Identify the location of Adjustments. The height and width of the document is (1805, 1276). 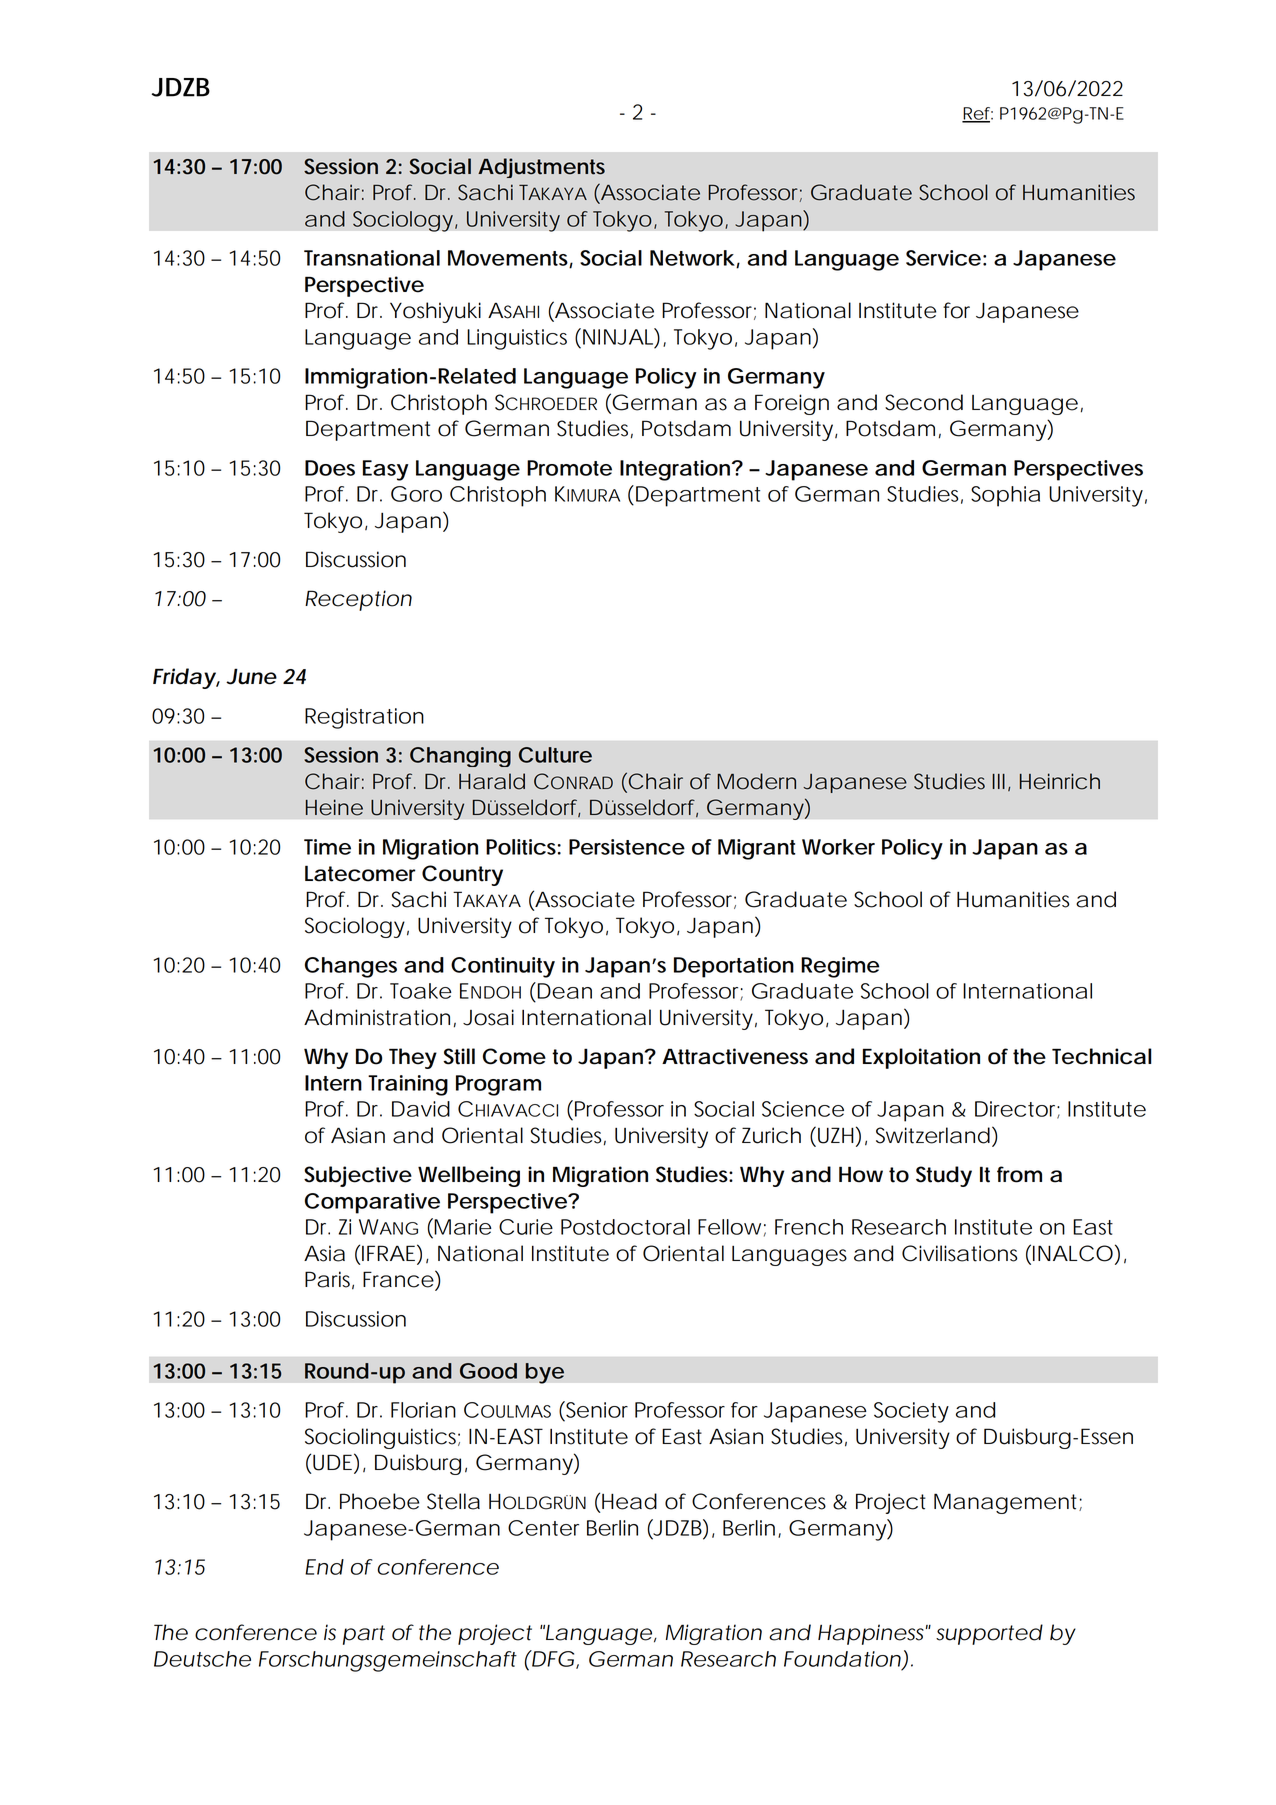
(541, 168).
